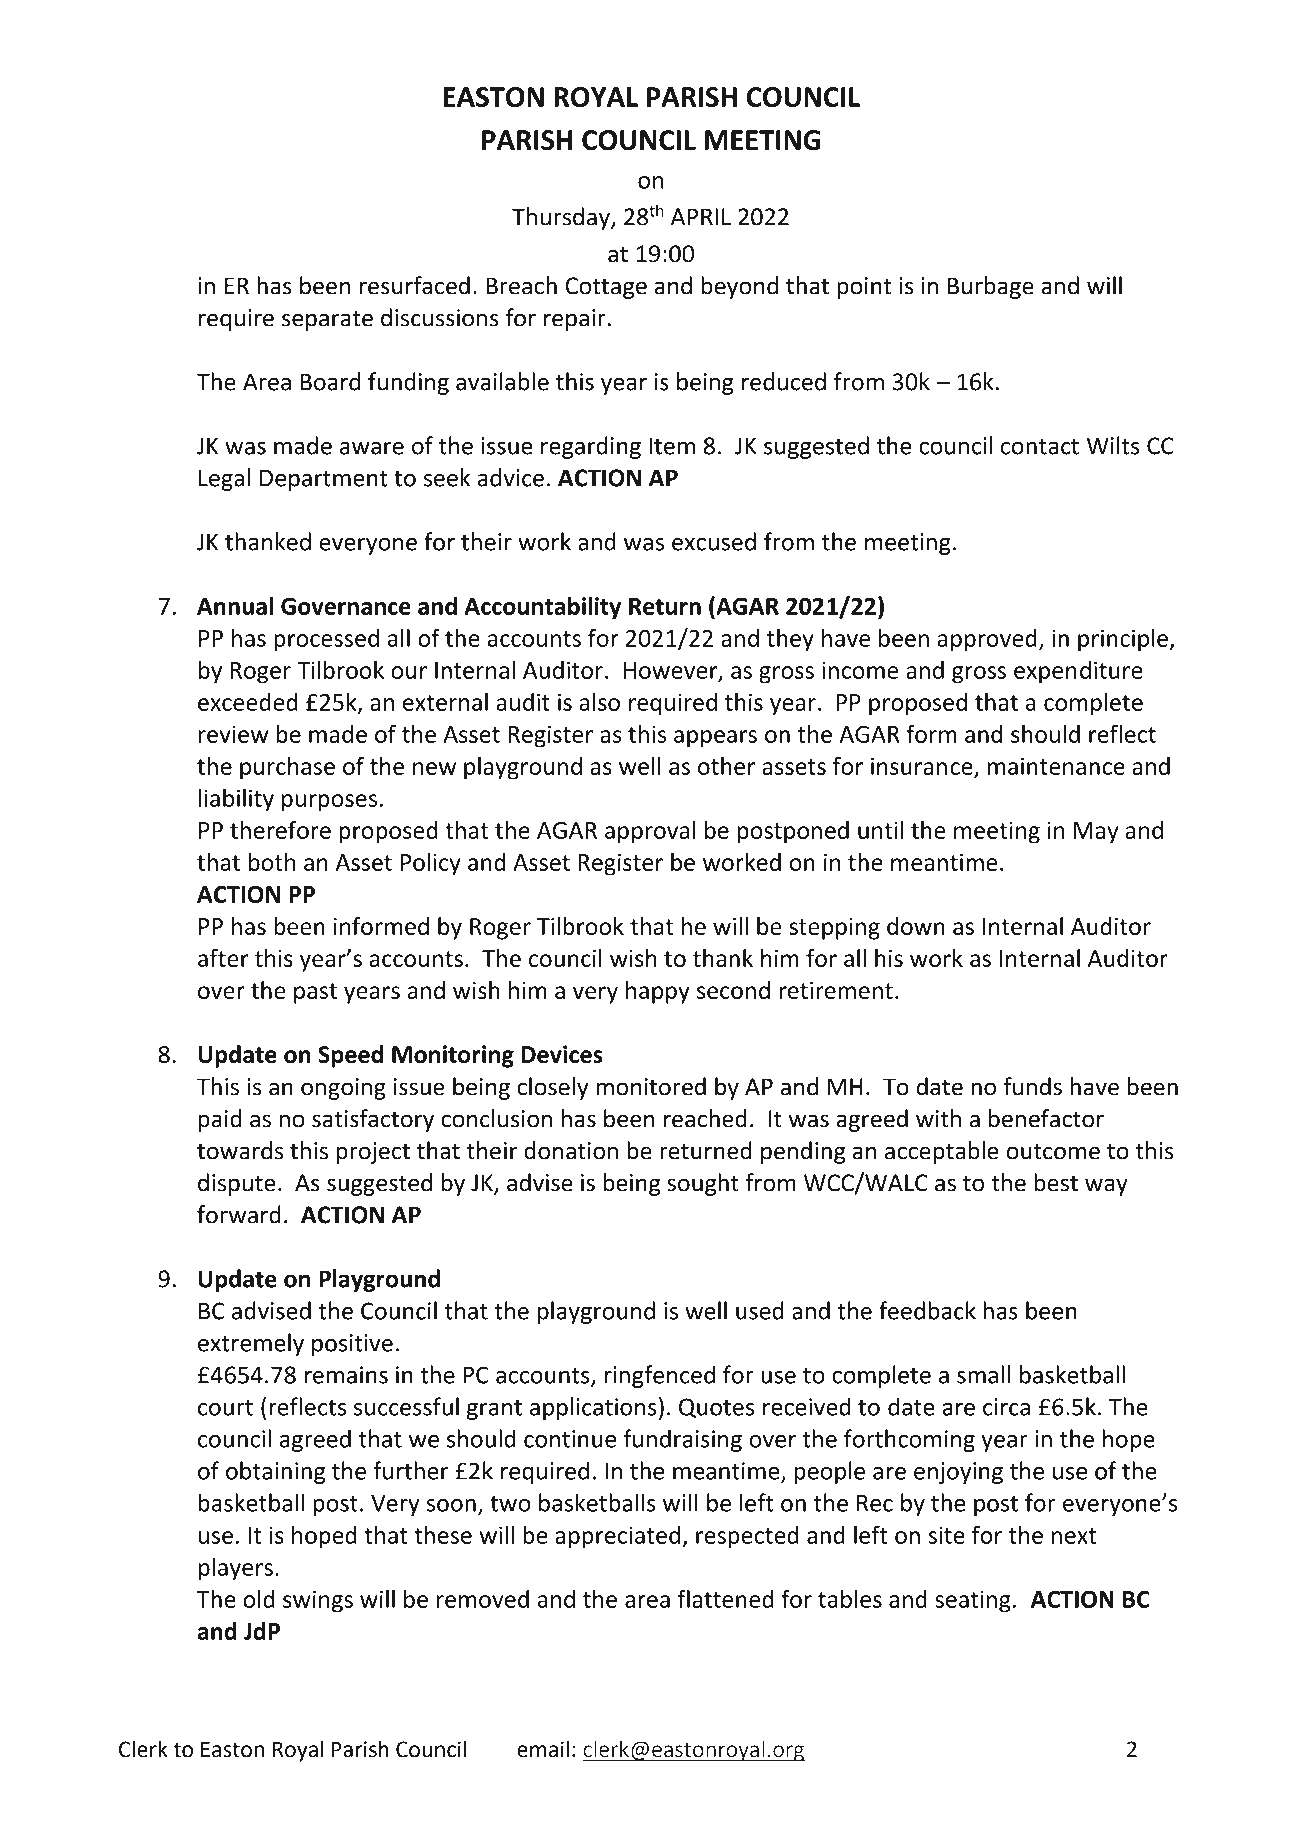  Describe the element at coordinates (682, 1440) in the screenshot. I see `fundraising` at that location.
